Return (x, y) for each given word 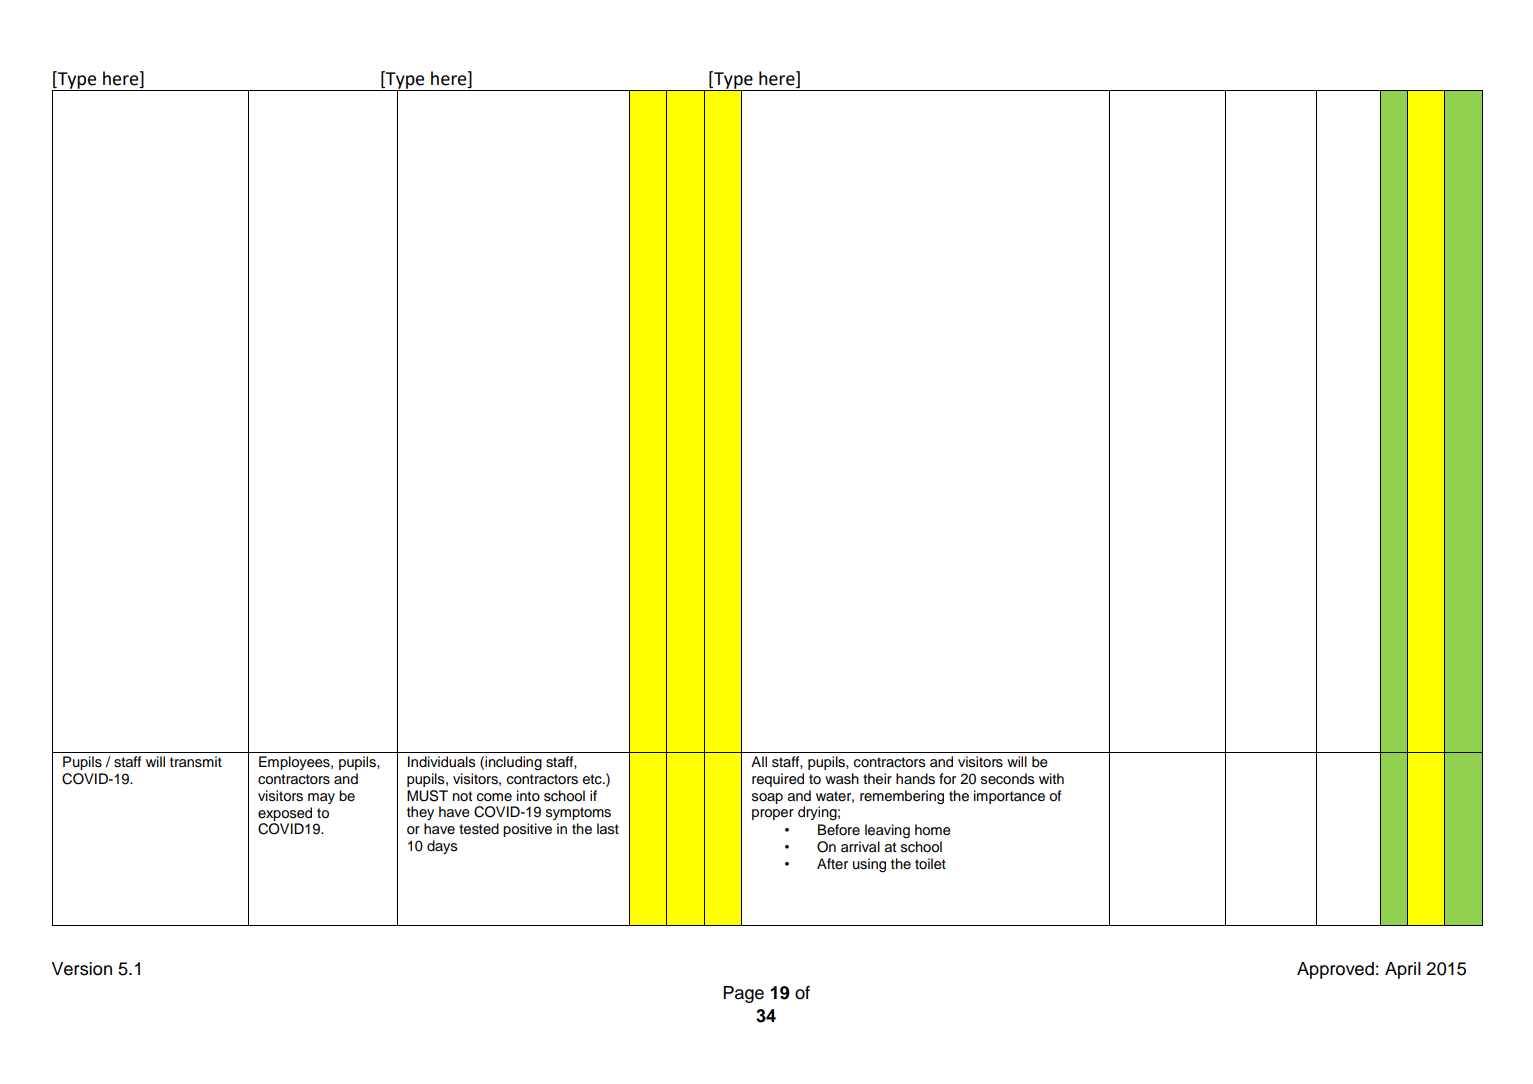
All (759, 761)
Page (743, 994)
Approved (1335, 970)
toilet (930, 864)
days (442, 847)
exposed (285, 814)
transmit (196, 762)
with (1051, 778)
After (832, 863)
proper (773, 814)
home (933, 830)
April (1403, 970)
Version (81, 969)
